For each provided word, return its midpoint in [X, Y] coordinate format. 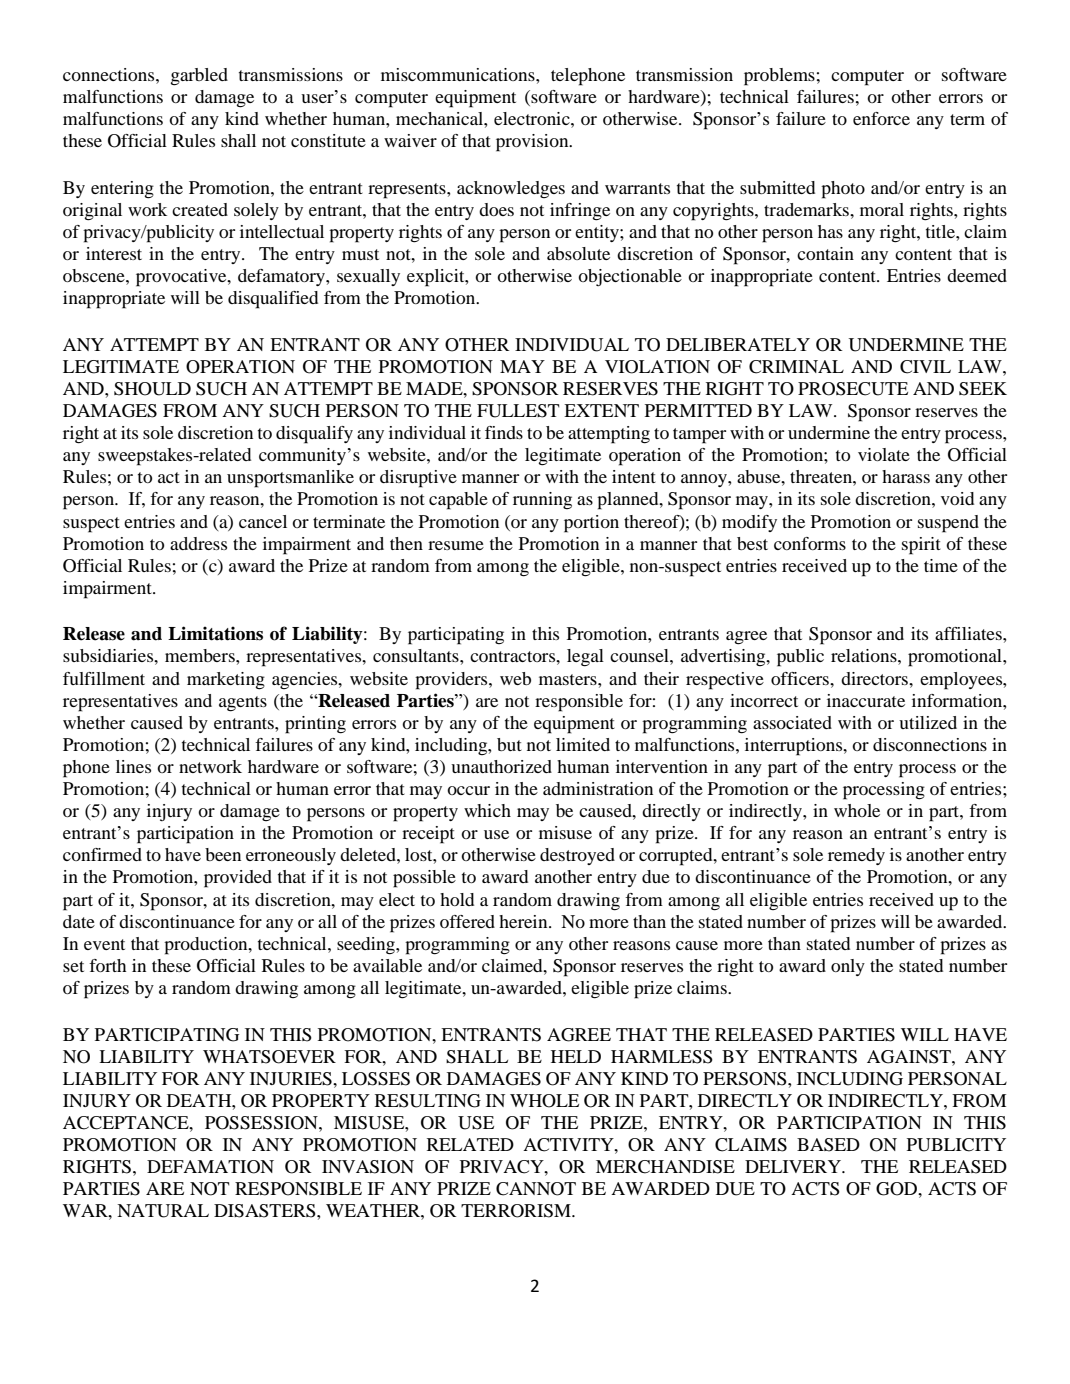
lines [133, 766]
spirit [921, 546]
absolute [578, 253]
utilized [928, 722]
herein [524, 921]
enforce [881, 118]
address [198, 543]
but [509, 744]
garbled [199, 77]
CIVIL [925, 367]
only [848, 967]
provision [533, 143]
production [207, 946]
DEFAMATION [210, 1167]
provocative [182, 278]
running [542, 500]
